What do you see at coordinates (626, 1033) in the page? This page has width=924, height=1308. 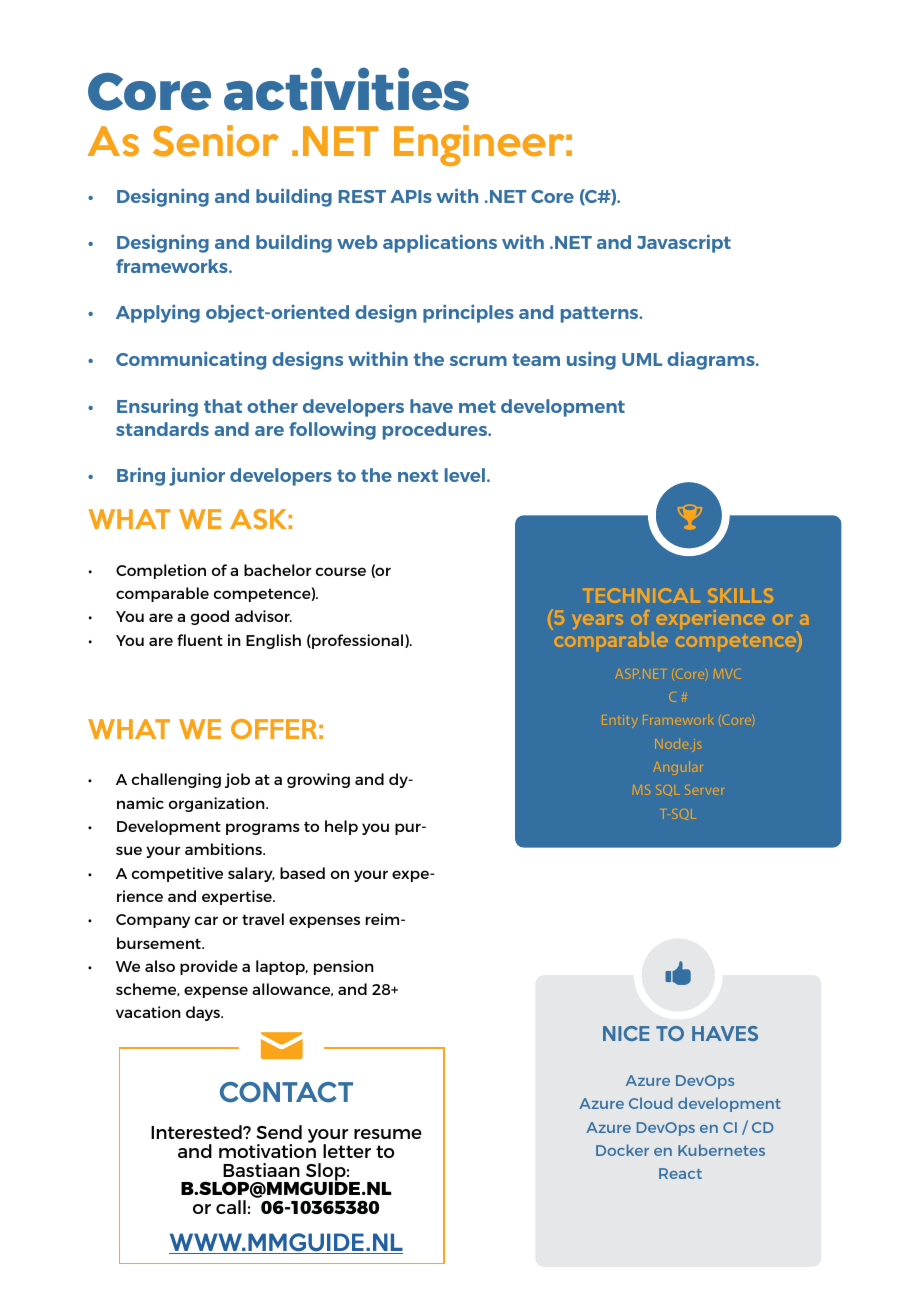 I see `NICE` at bounding box center [626, 1033].
